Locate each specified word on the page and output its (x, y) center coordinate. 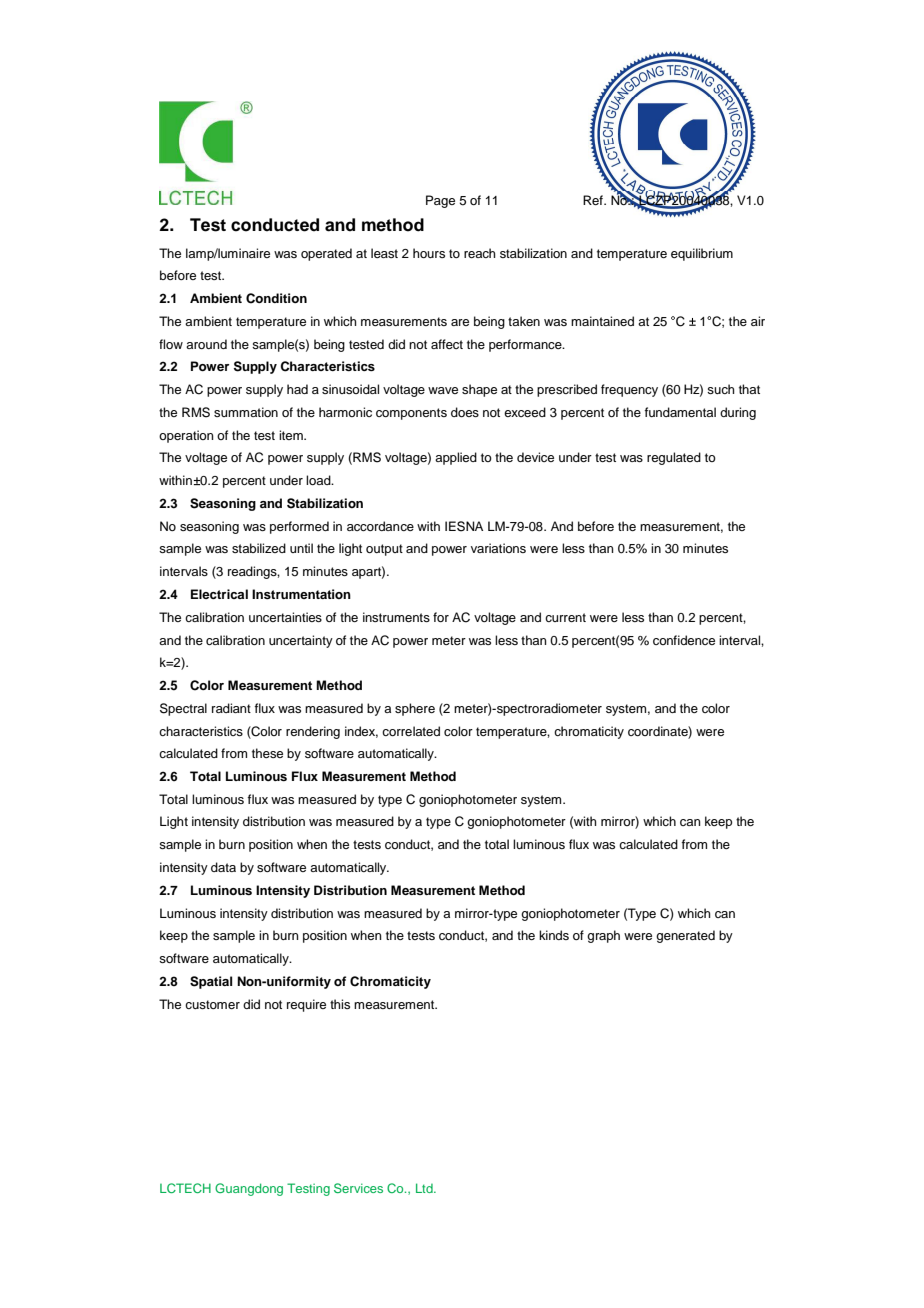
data (223, 867)
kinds (554, 935)
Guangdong (249, 1189)
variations (498, 548)
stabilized (259, 548)
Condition (276, 298)
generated (685, 936)
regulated (674, 458)
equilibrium (702, 254)
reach (480, 253)
